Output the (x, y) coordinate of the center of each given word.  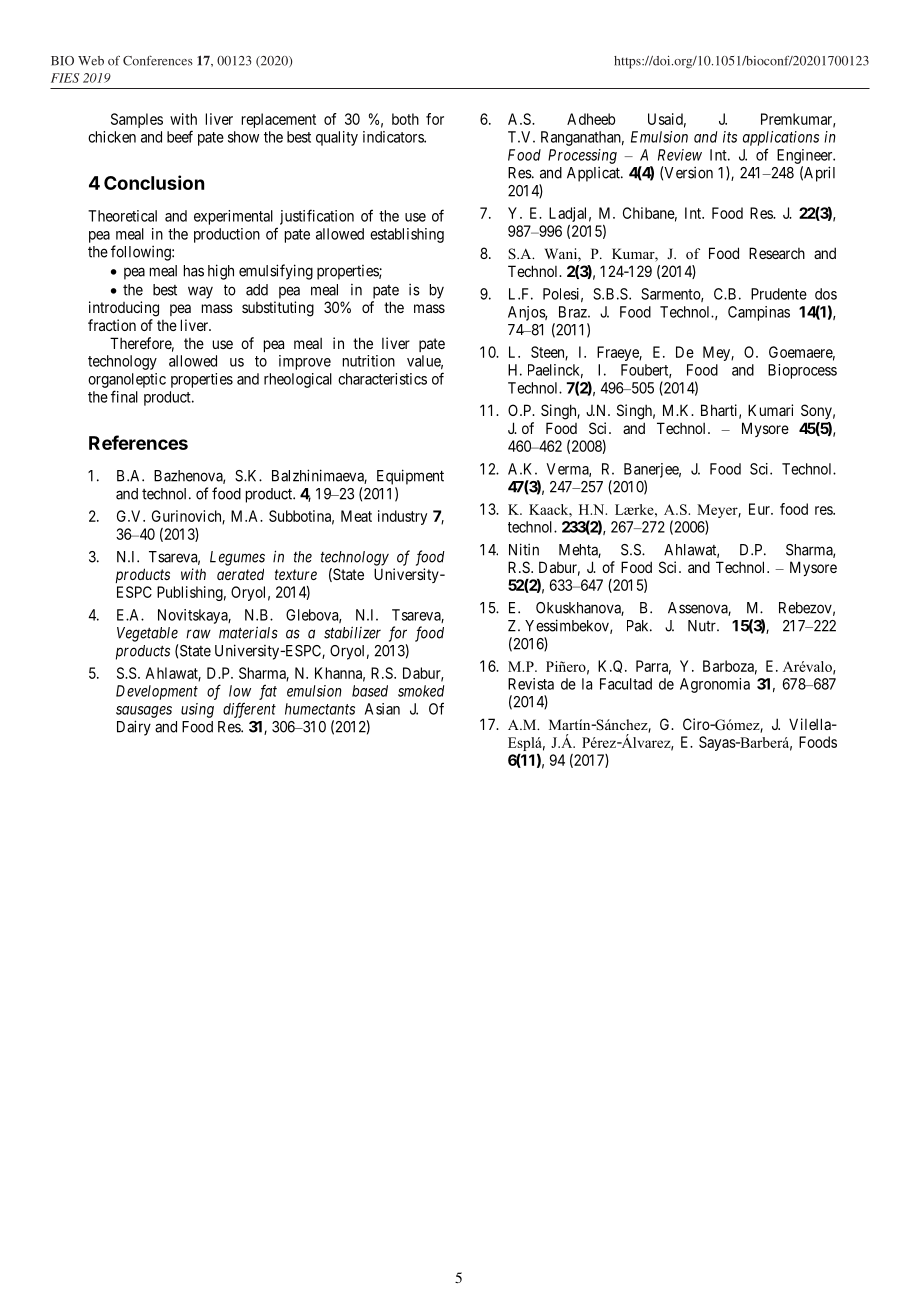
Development (157, 692)
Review (680, 155)
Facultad (626, 684)
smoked (421, 691)
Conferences (158, 61)
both (405, 119)
